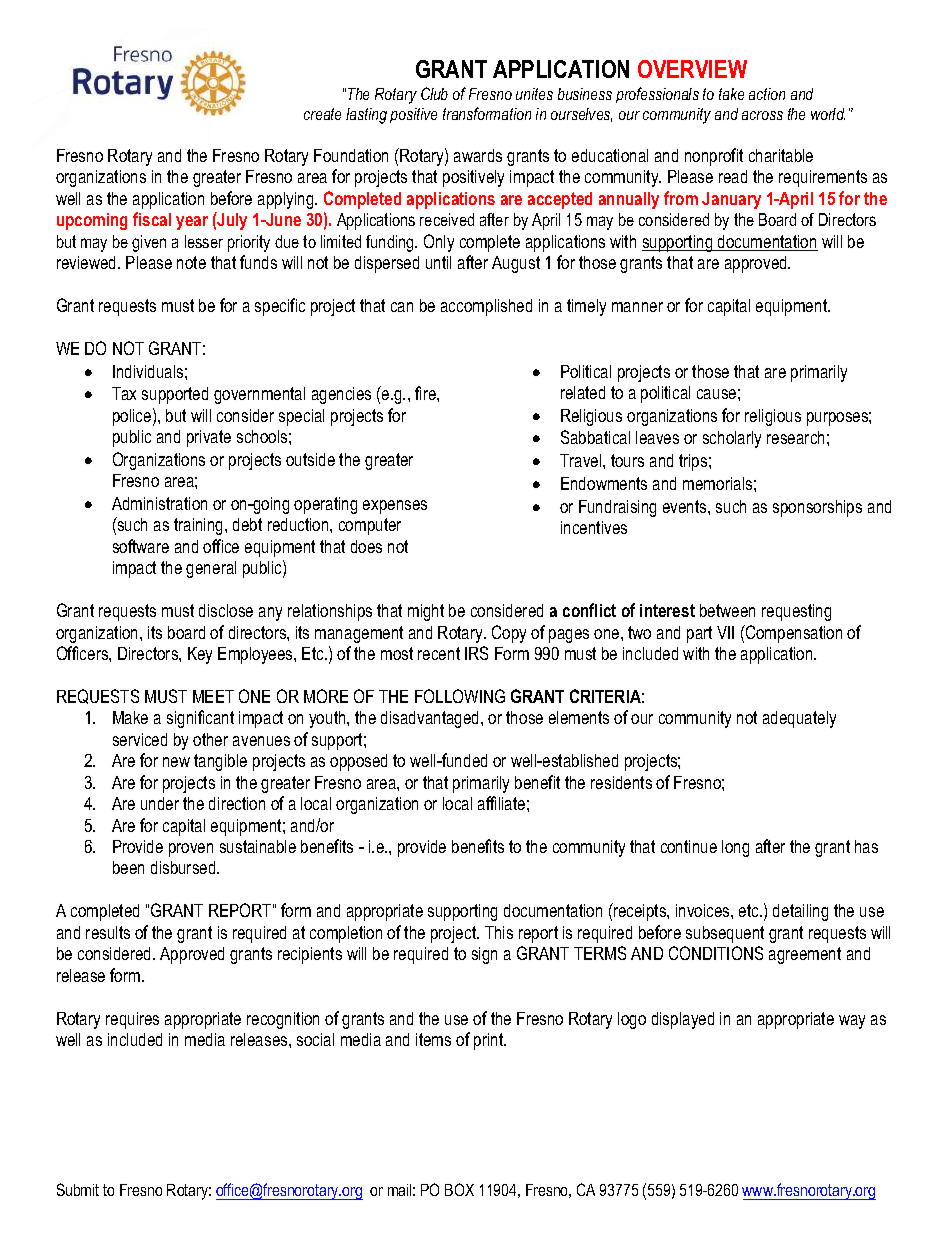 Image resolution: width=952 pixels, height=1233 pixels. What do you see at coordinates (78, 1189) in the document?
I see `Submit` at bounding box center [78, 1189].
